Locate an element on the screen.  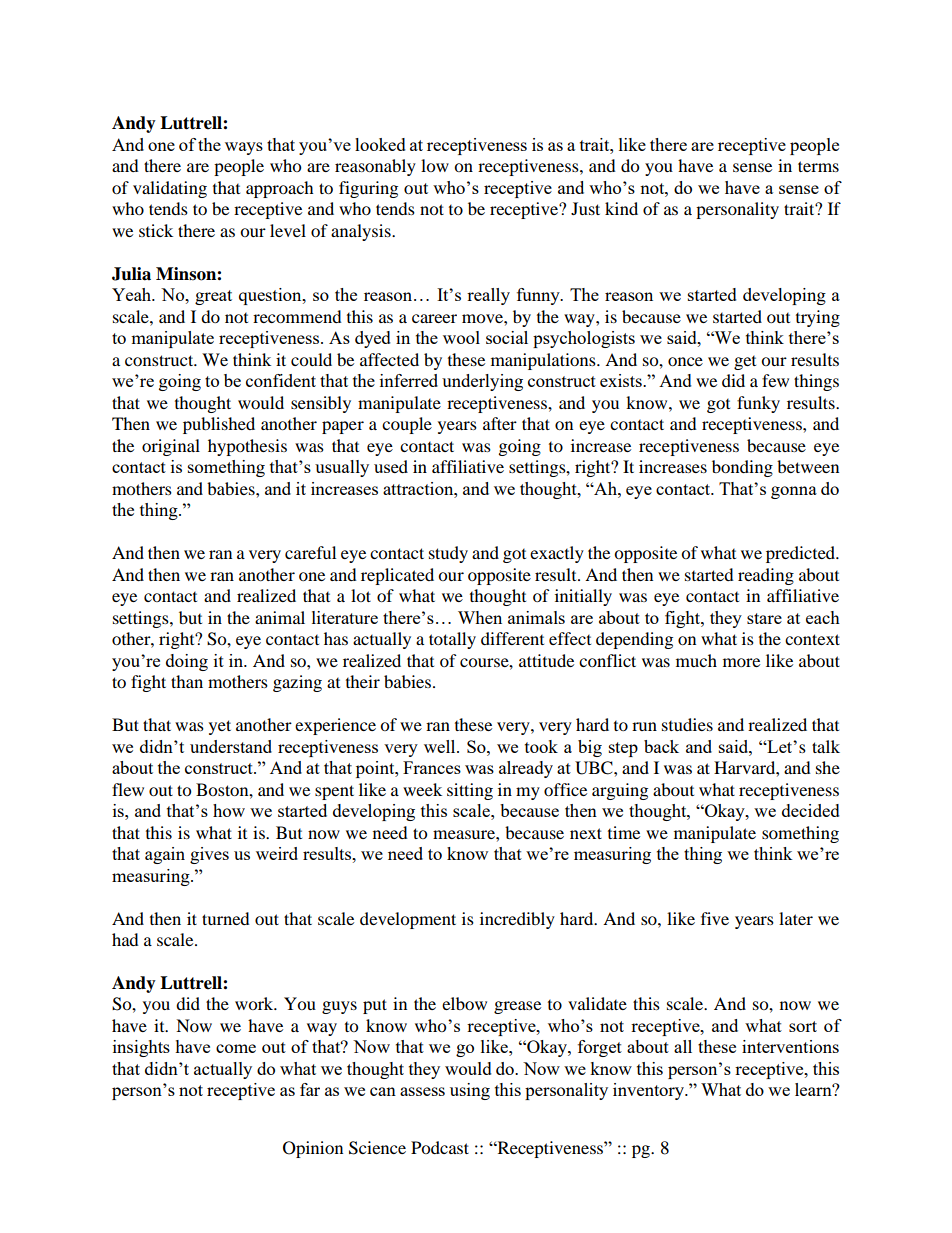
terms is located at coordinates (818, 166).
